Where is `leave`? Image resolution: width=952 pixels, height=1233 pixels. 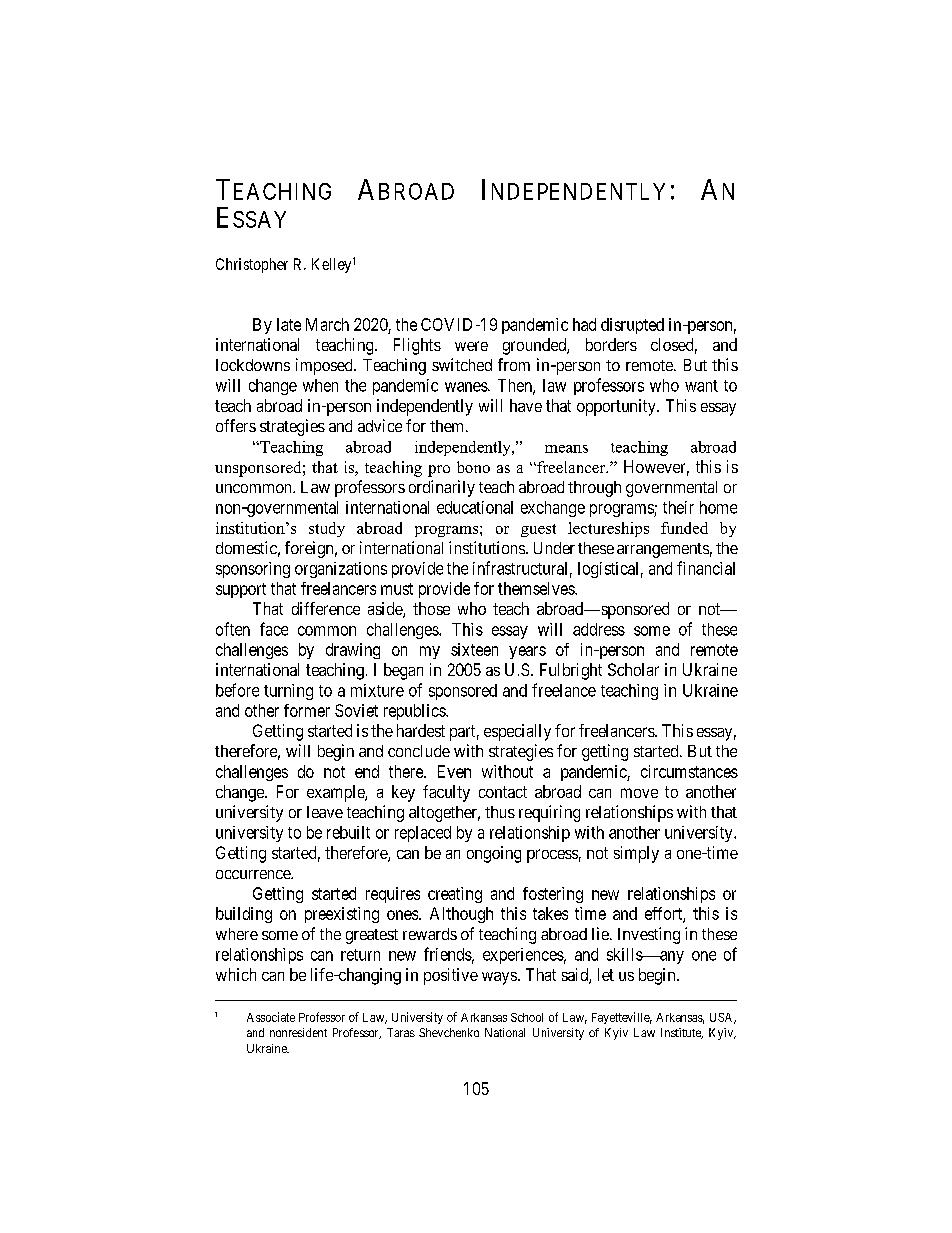 leave is located at coordinates (325, 812).
